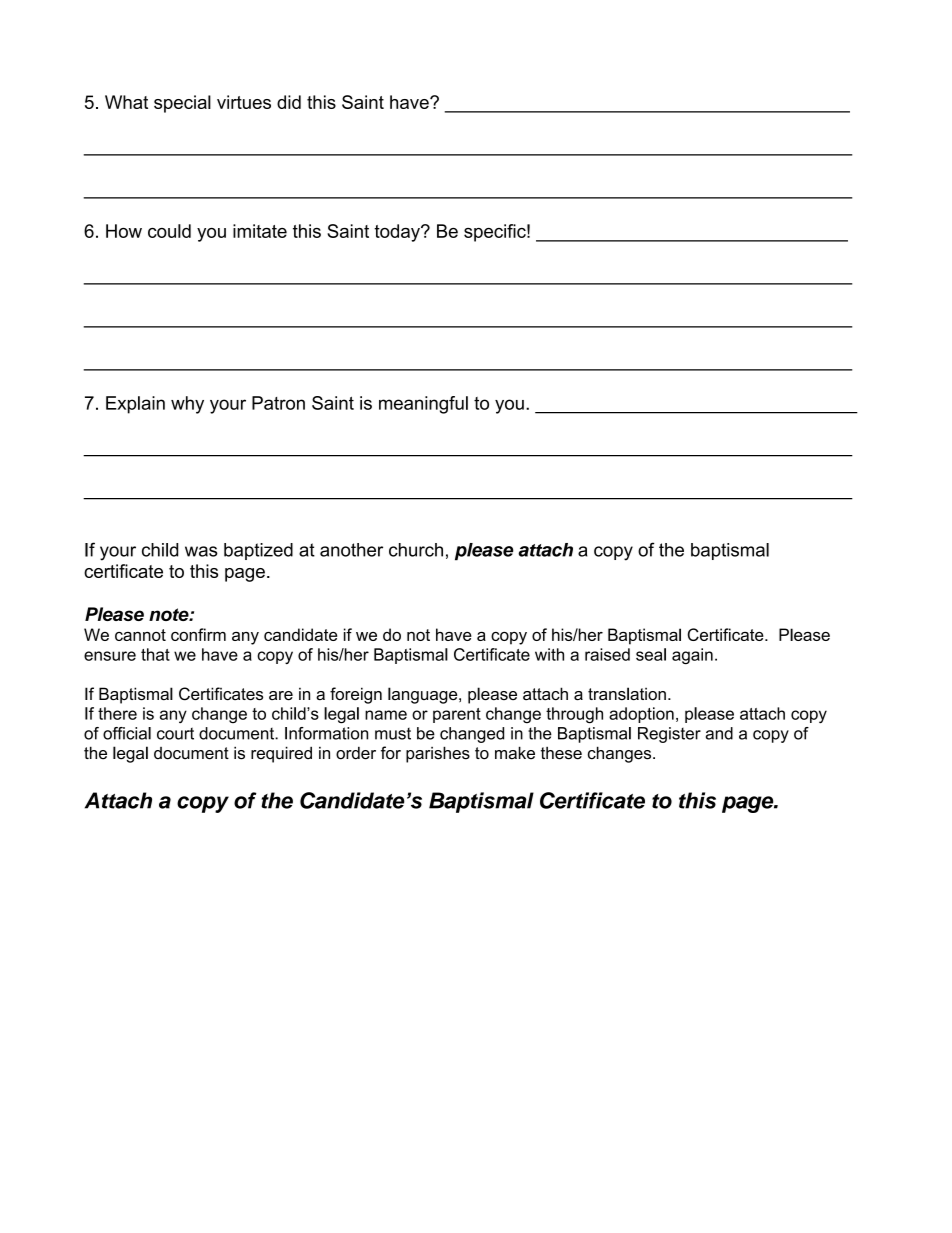 The image size is (952, 1233). I want to click on special, so click(182, 104).
